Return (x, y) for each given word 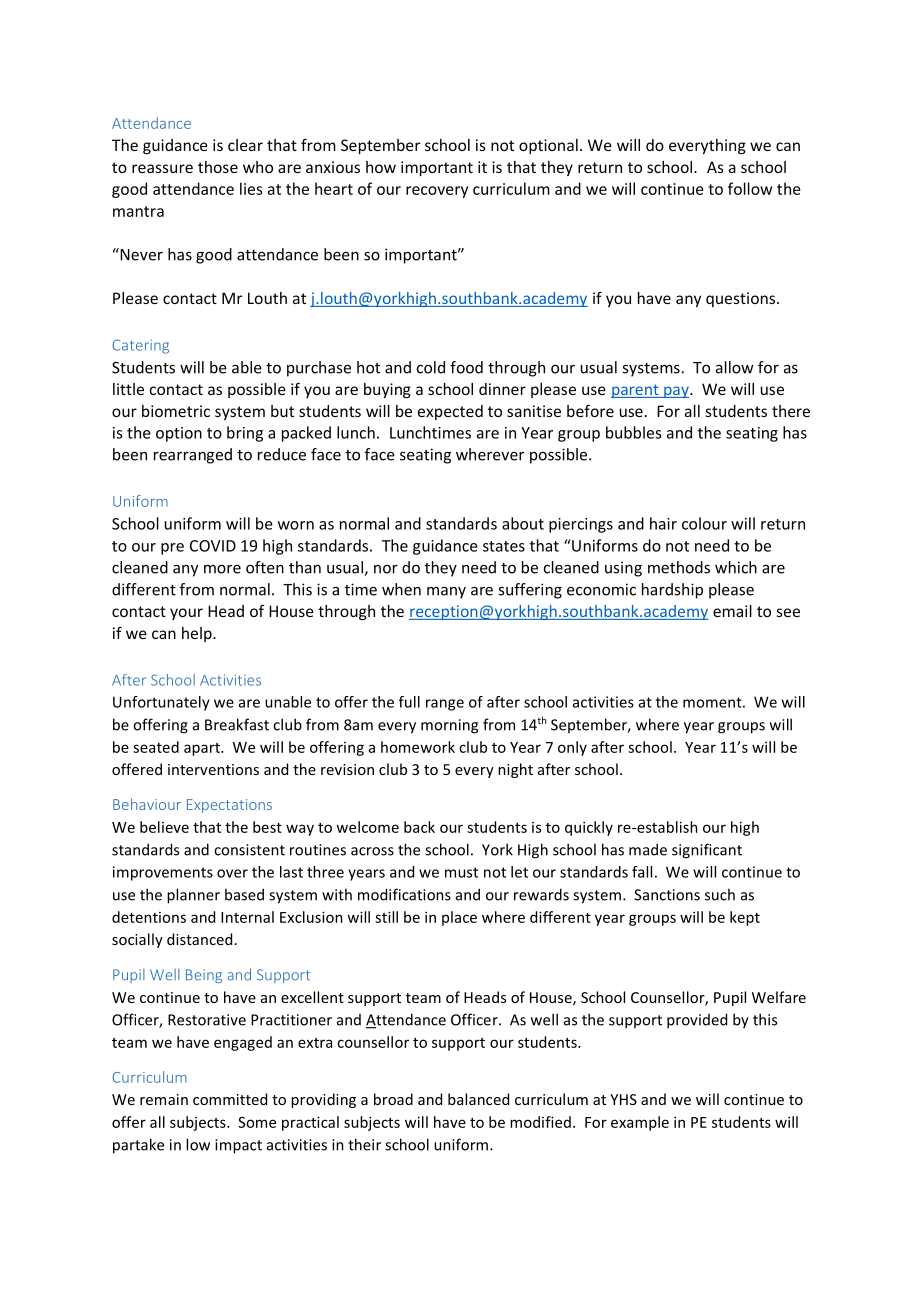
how (381, 167)
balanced (478, 1099)
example (640, 1123)
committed (230, 1099)
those (218, 167)
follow (750, 188)
